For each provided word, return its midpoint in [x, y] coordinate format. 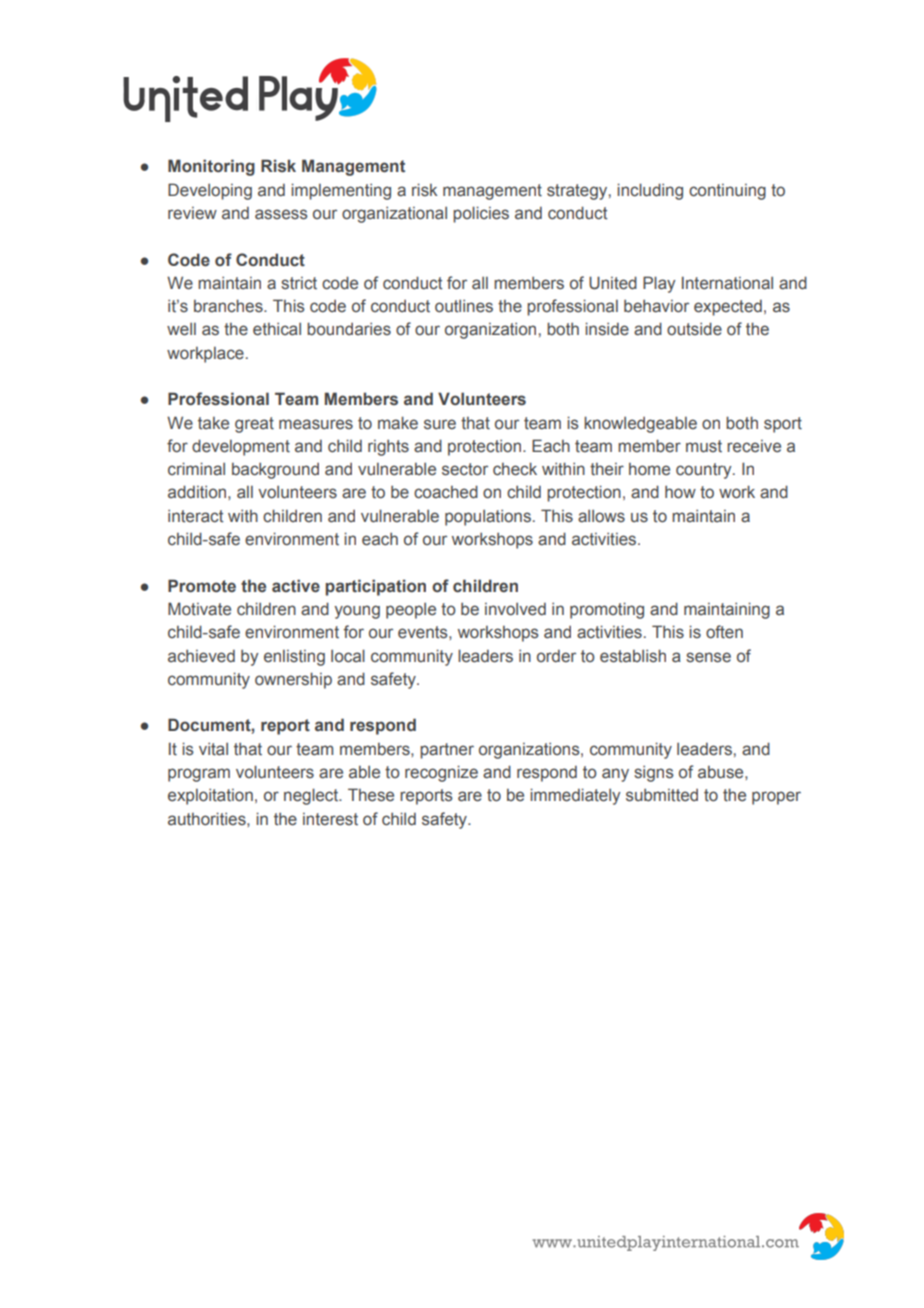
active [296, 586]
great [254, 425]
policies [481, 214]
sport [783, 425]
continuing [727, 192]
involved [515, 609]
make [398, 423]
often [724, 632]
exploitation [210, 796]
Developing [210, 191]
